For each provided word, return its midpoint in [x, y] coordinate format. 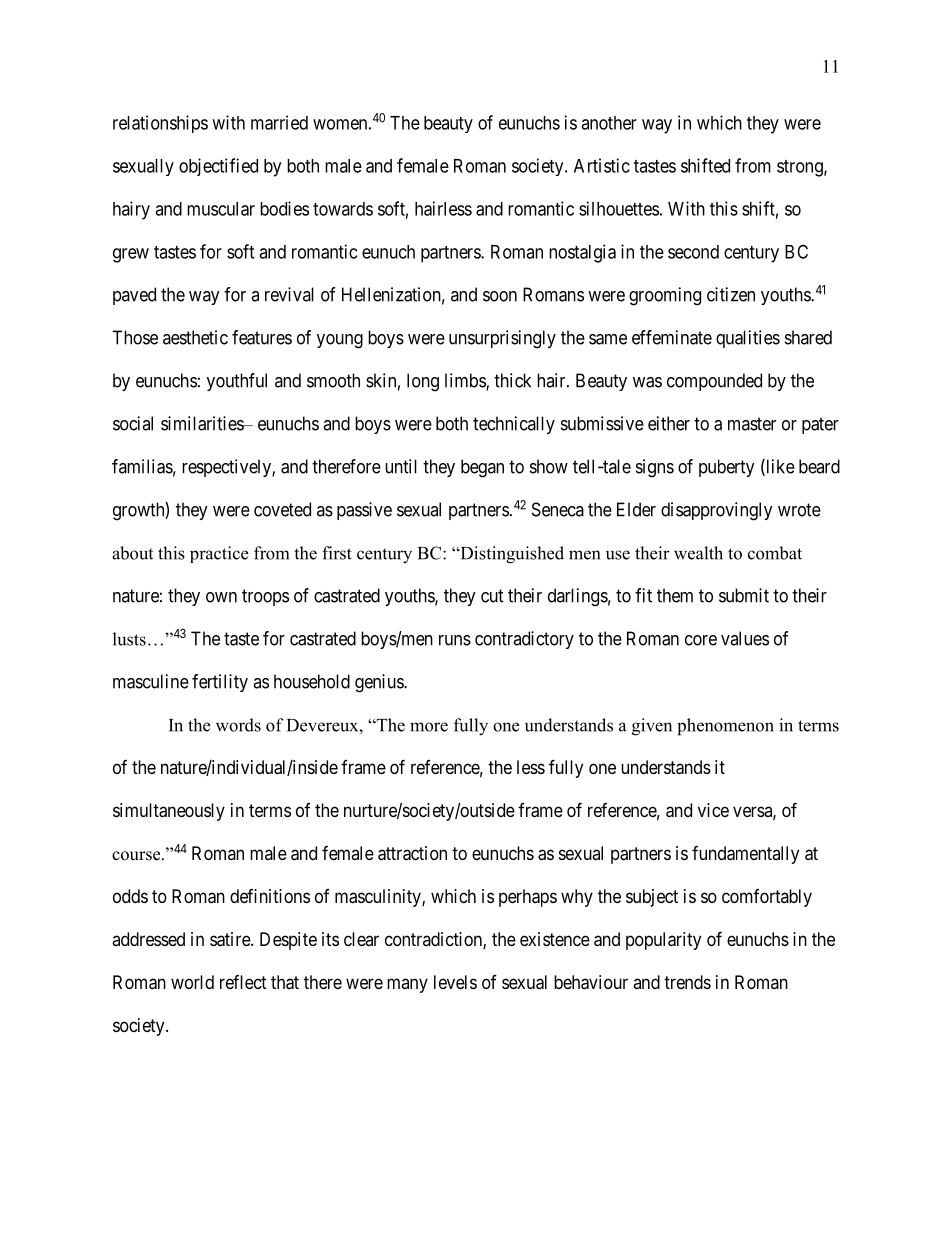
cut [492, 596]
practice [219, 554]
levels [455, 982]
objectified [218, 167]
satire [231, 939]
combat [775, 553]
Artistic [602, 165]
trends [687, 982]
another [609, 123]
